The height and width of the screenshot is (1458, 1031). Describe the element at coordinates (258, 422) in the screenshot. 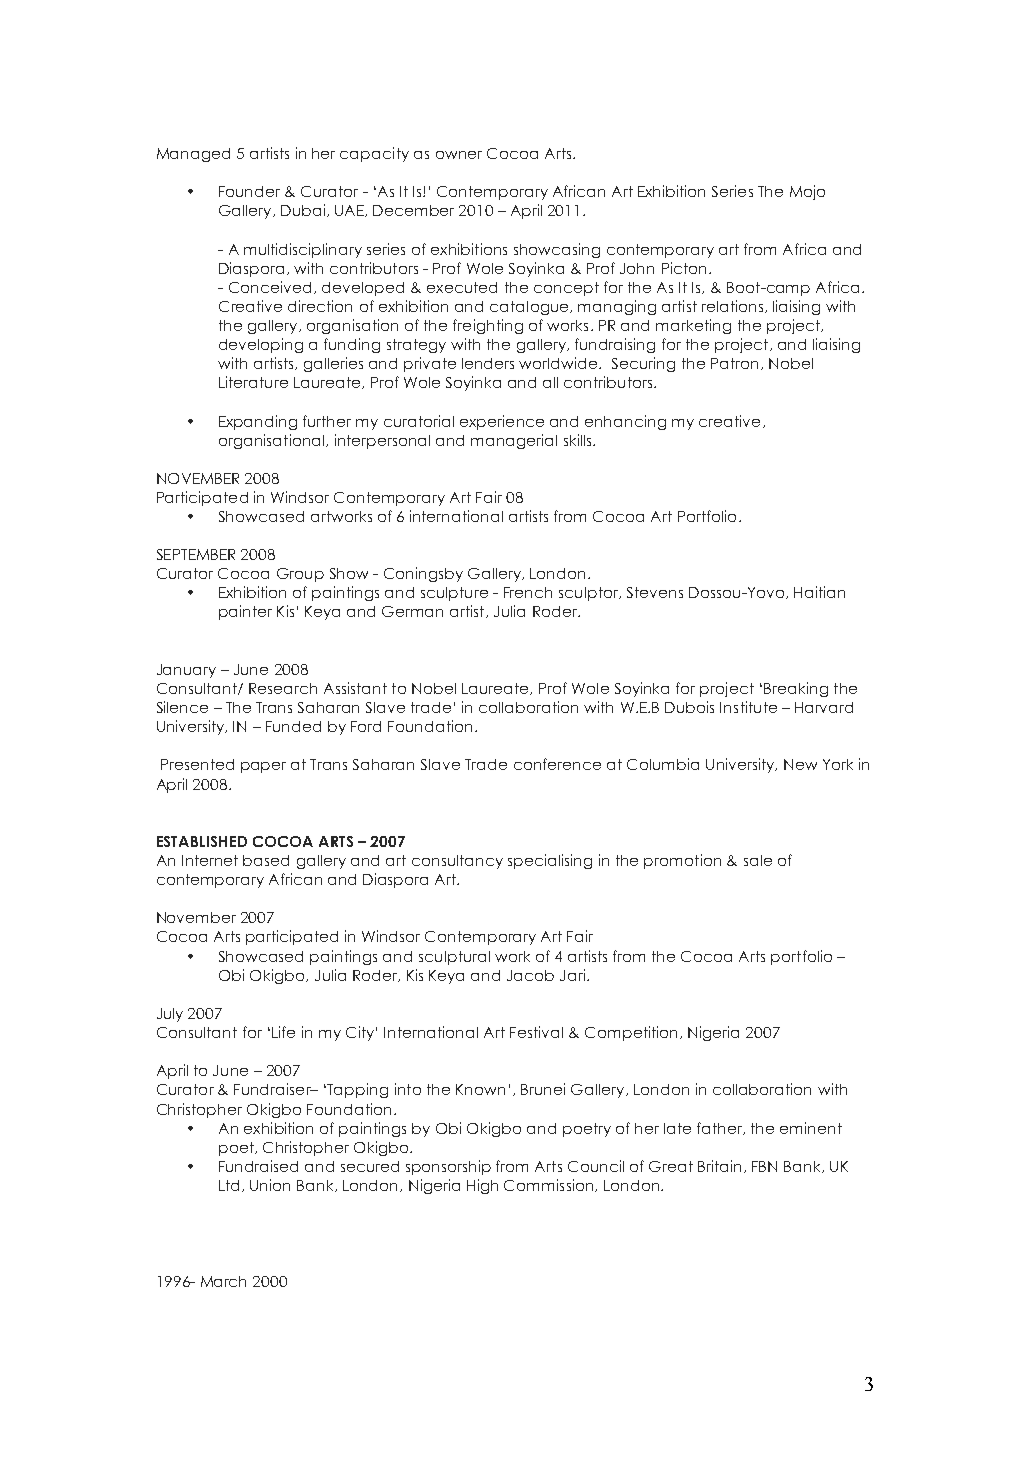

I see `Expanding` at that location.
